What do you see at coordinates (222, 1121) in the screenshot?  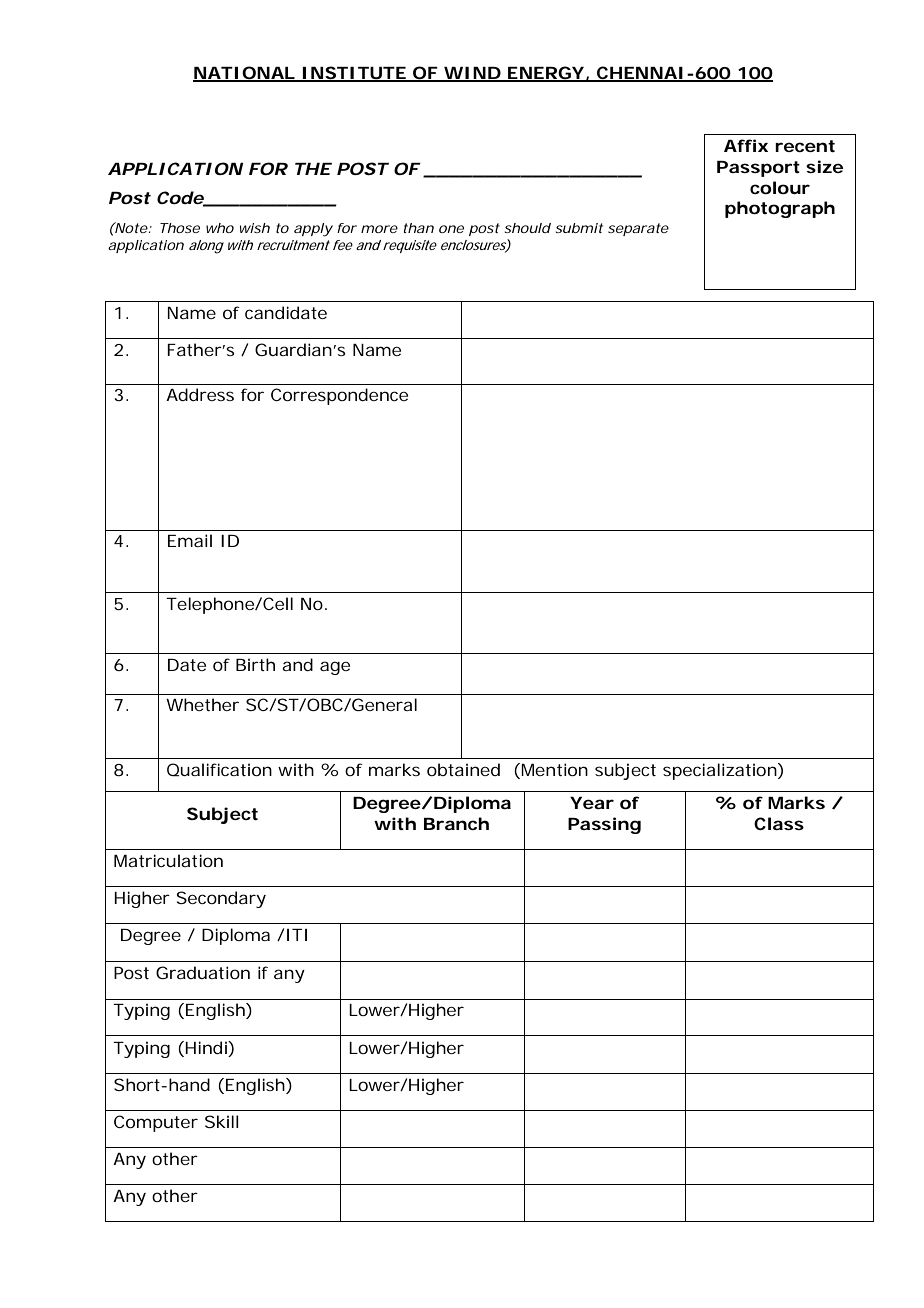 I see `Skill` at bounding box center [222, 1121].
